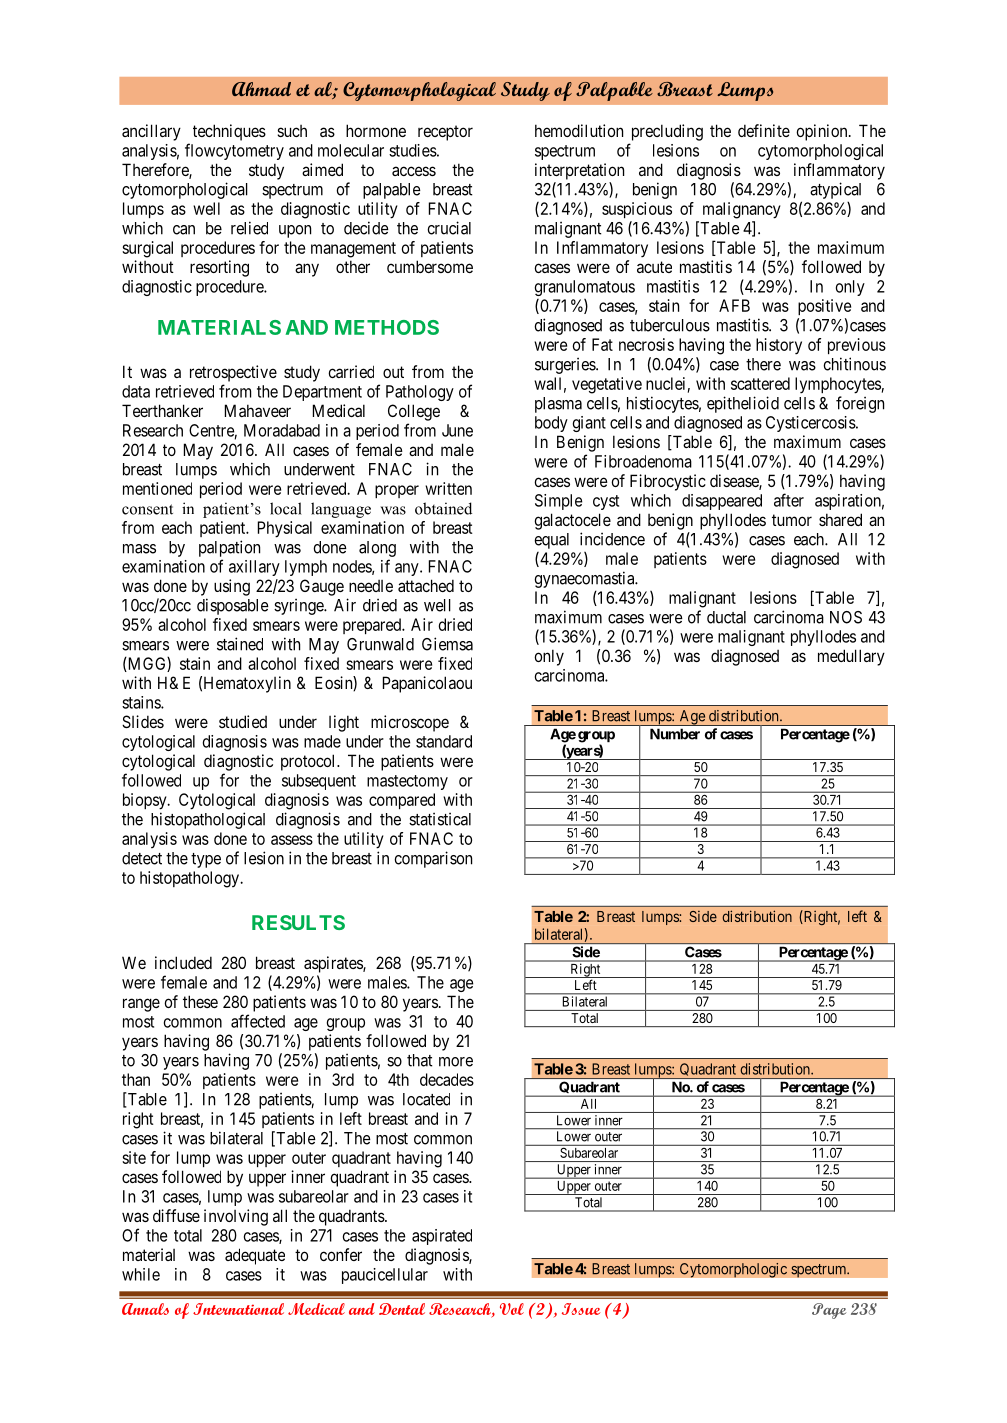 This screenshot has height=1423, width=1007. Describe the element at coordinates (445, 133) in the screenshot. I see `receptor` at that location.
